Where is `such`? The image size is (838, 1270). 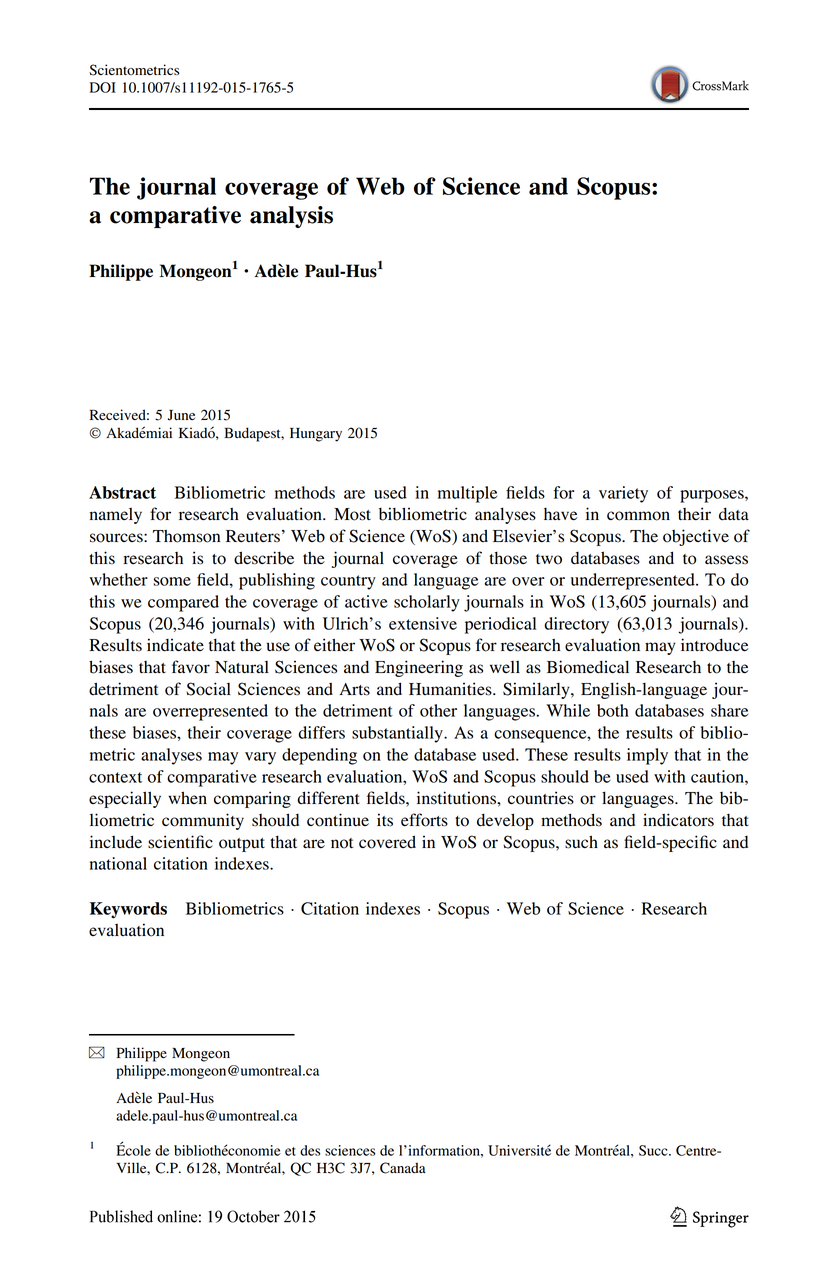 such is located at coordinates (581, 842).
